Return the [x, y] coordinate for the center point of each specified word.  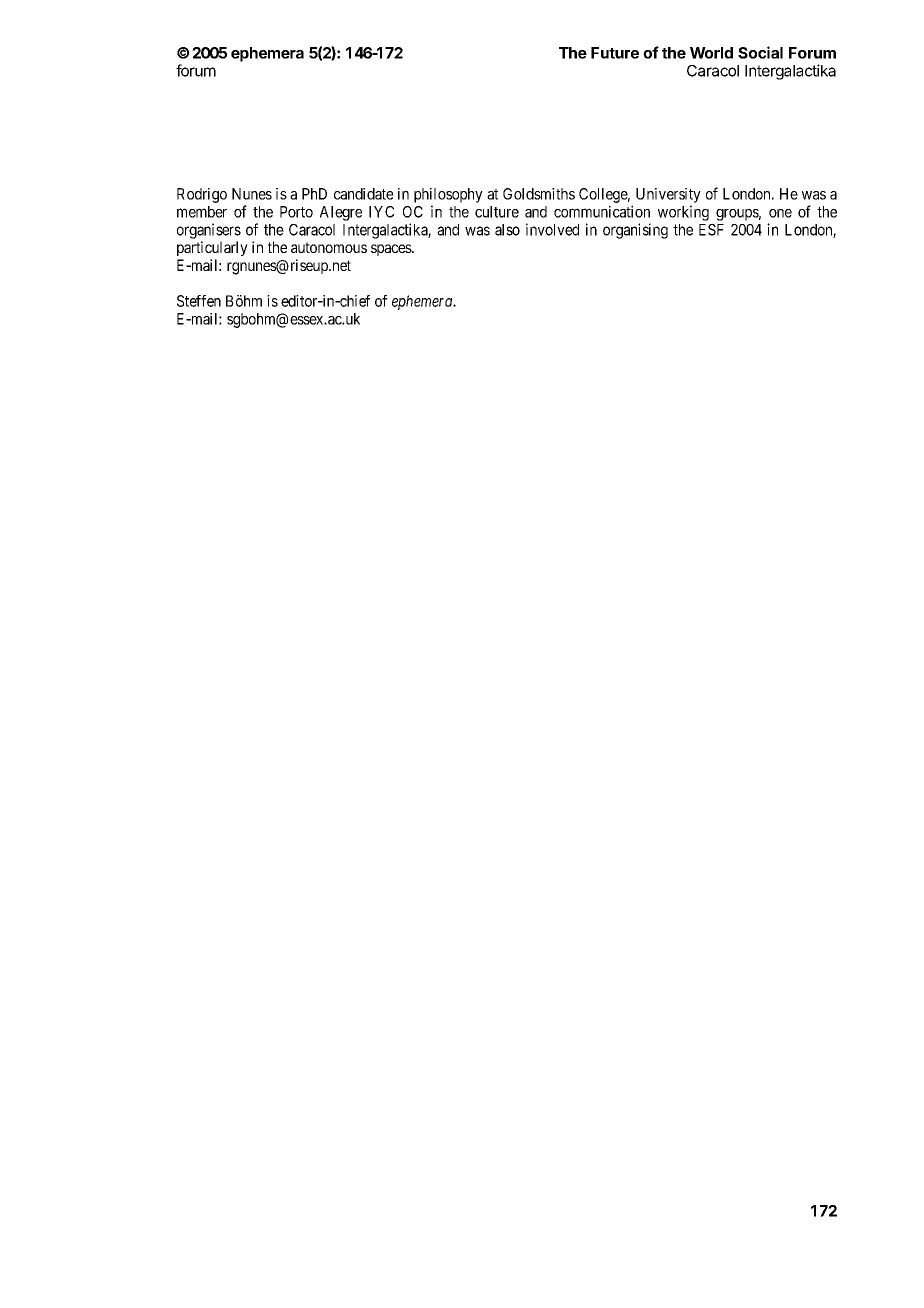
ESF [711, 230]
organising [635, 231]
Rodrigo [202, 195]
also [507, 230]
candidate [364, 194]
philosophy [448, 195]
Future [615, 53]
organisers [209, 231]
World [711, 53]
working [683, 213]
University [668, 195]
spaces [392, 250]
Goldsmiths [539, 194]
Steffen [199, 301]
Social [760, 52]
